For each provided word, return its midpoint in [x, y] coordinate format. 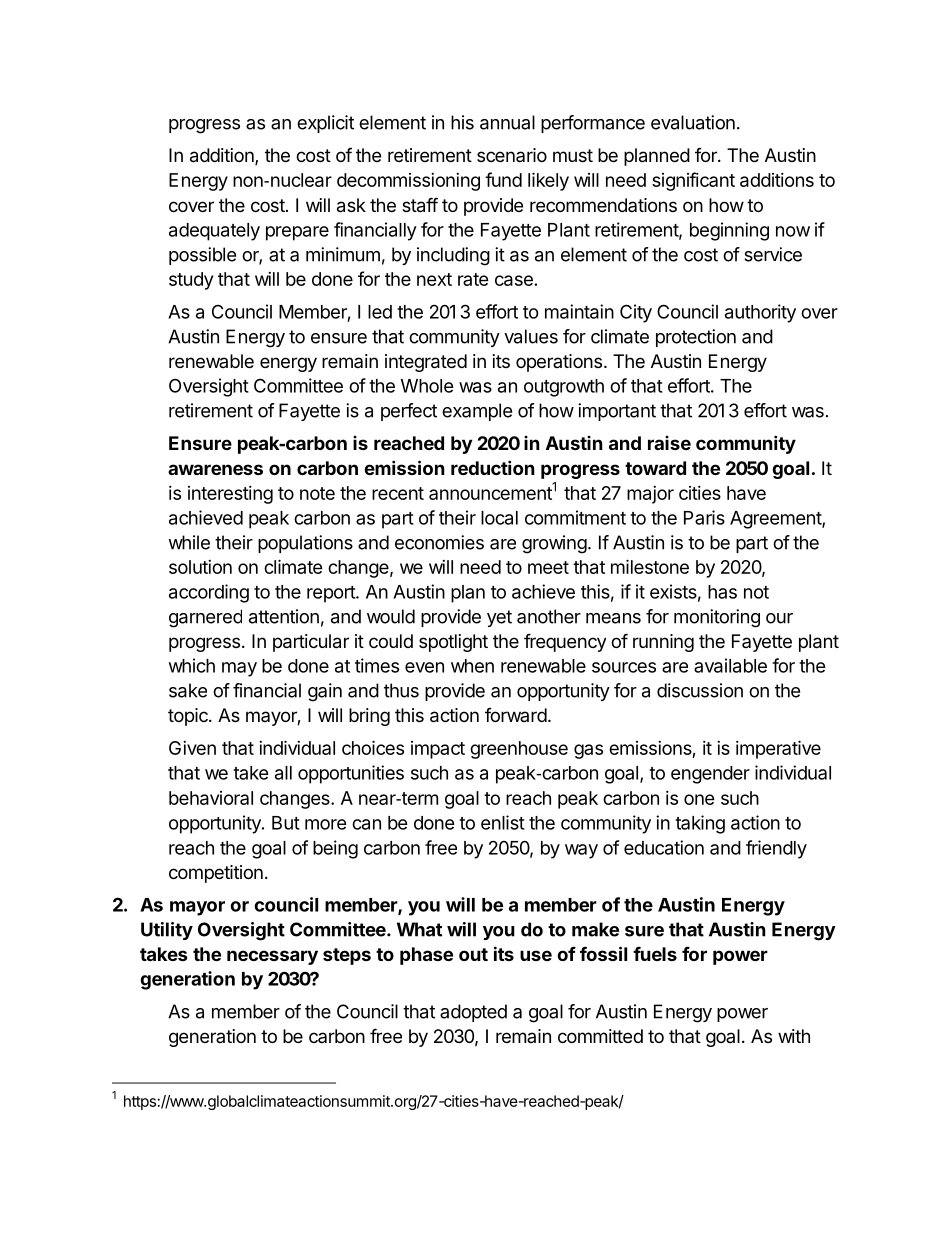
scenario [512, 155]
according [209, 593]
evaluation [693, 122]
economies [439, 542]
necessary [272, 957]
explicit [325, 124]
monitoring [717, 618]
